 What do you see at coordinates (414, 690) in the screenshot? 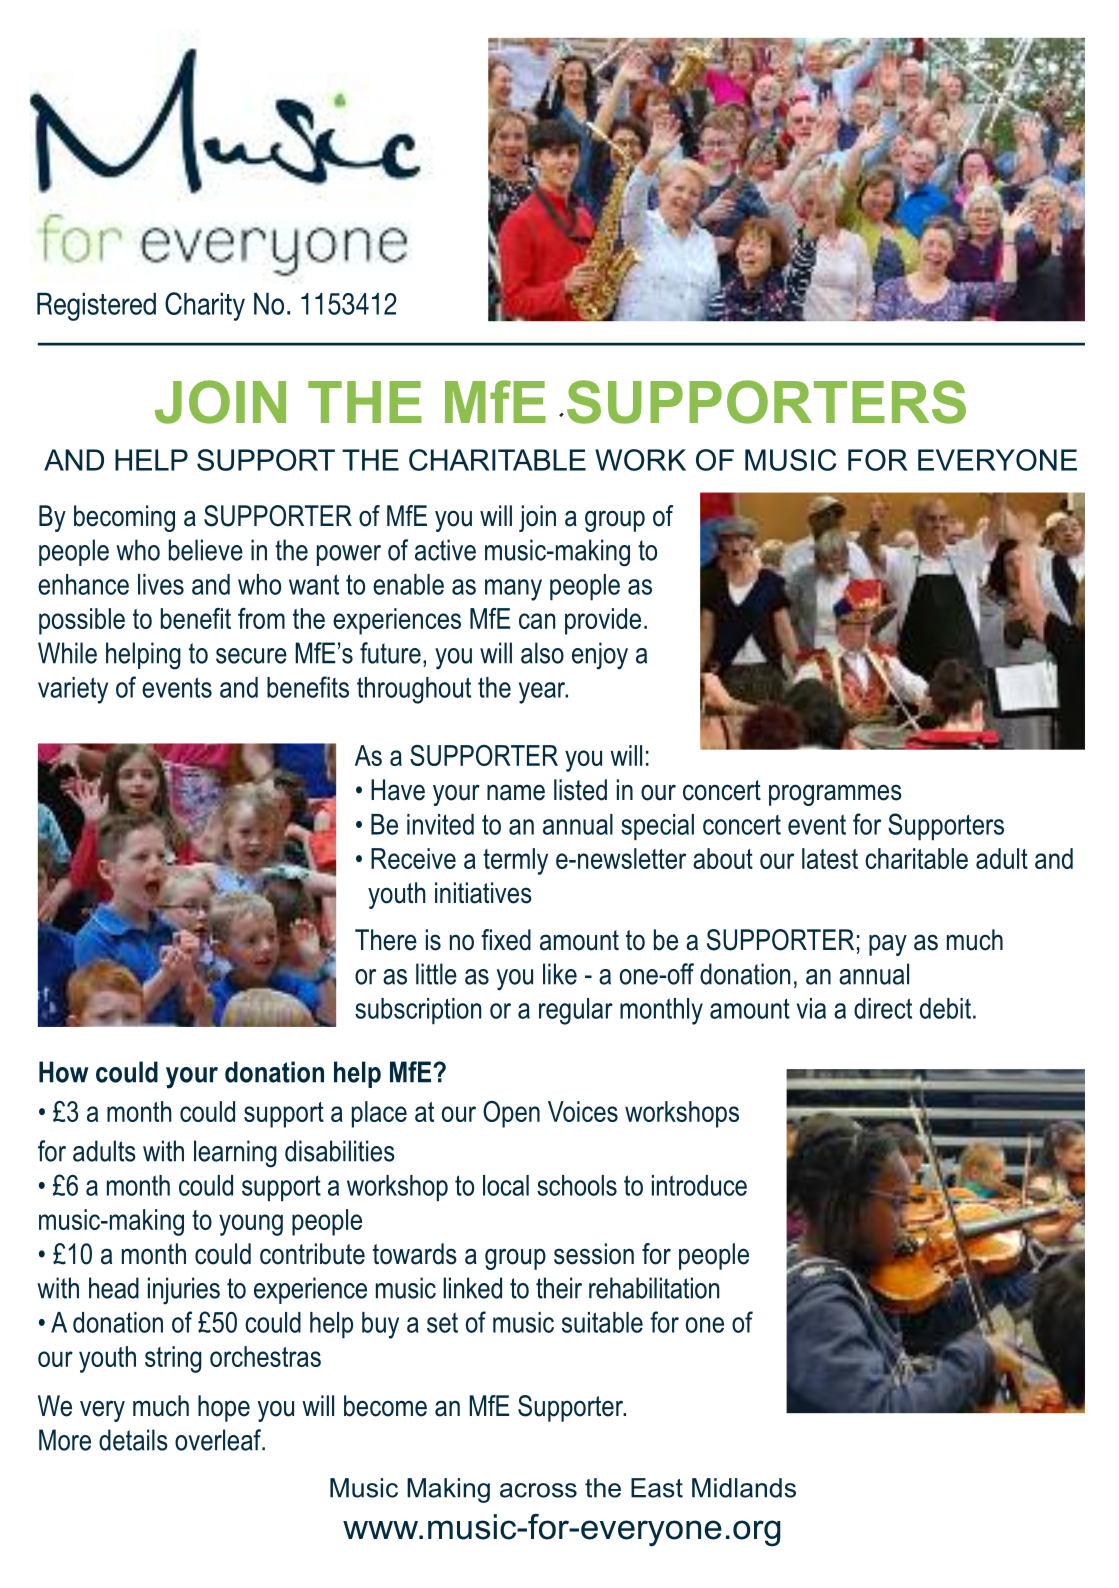
I see `throughout` at bounding box center [414, 690].
